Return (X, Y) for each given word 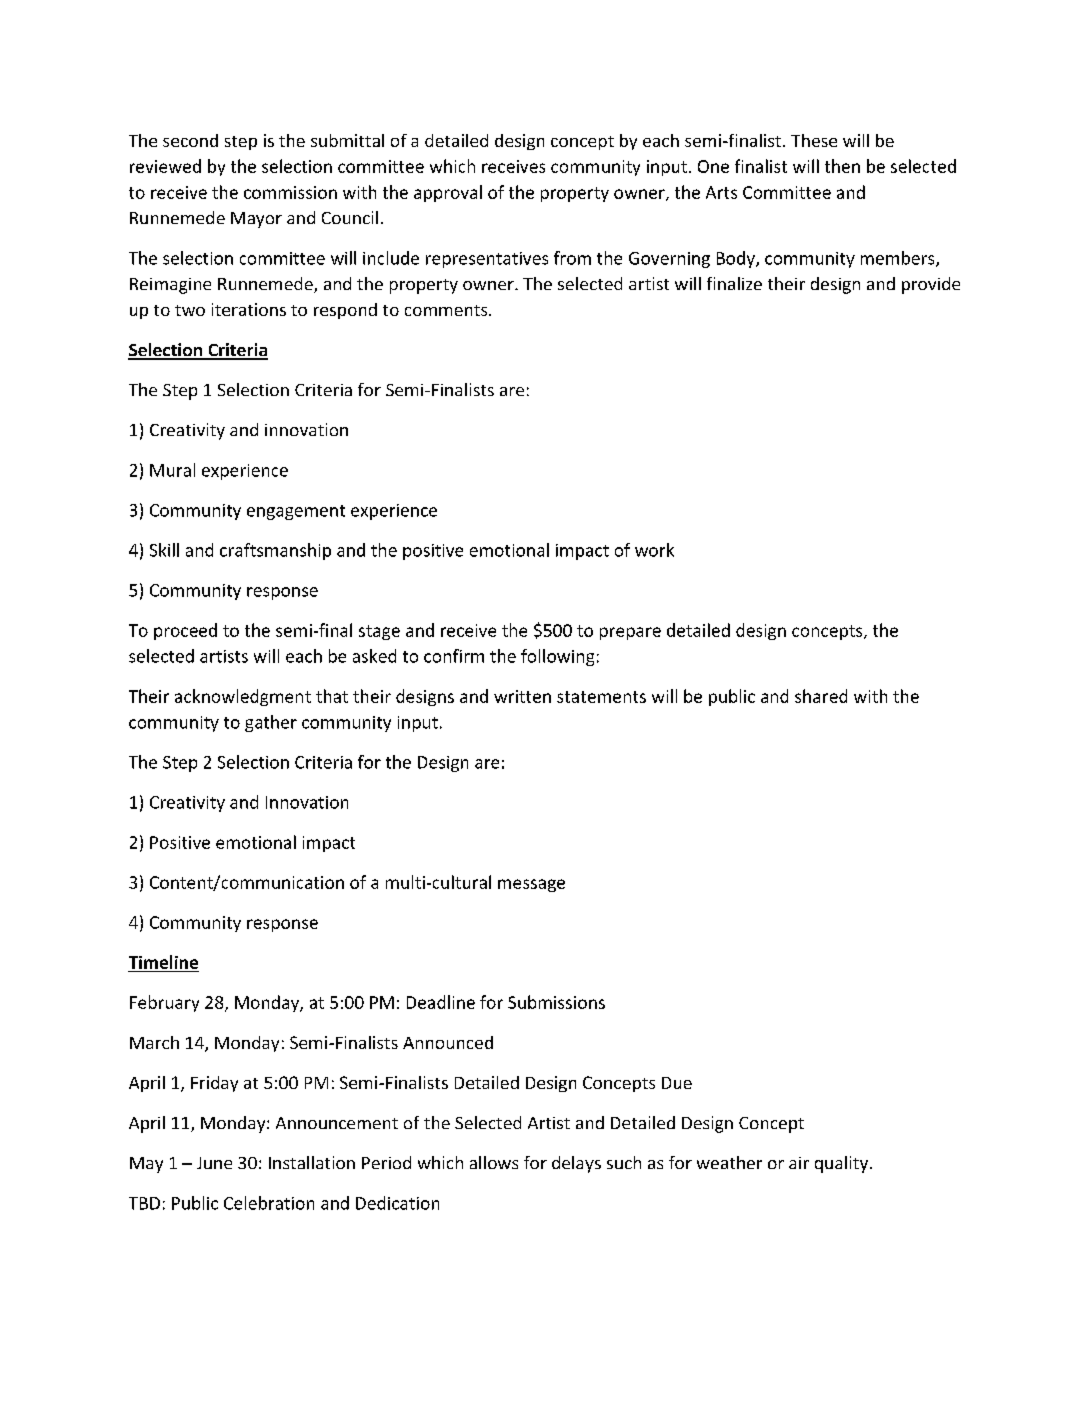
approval (448, 193)
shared (821, 696)
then (842, 166)
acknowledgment (243, 697)
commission (290, 192)
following (557, 657)
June (214, 1163)
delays (576, 1164)
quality (841, 1164)
